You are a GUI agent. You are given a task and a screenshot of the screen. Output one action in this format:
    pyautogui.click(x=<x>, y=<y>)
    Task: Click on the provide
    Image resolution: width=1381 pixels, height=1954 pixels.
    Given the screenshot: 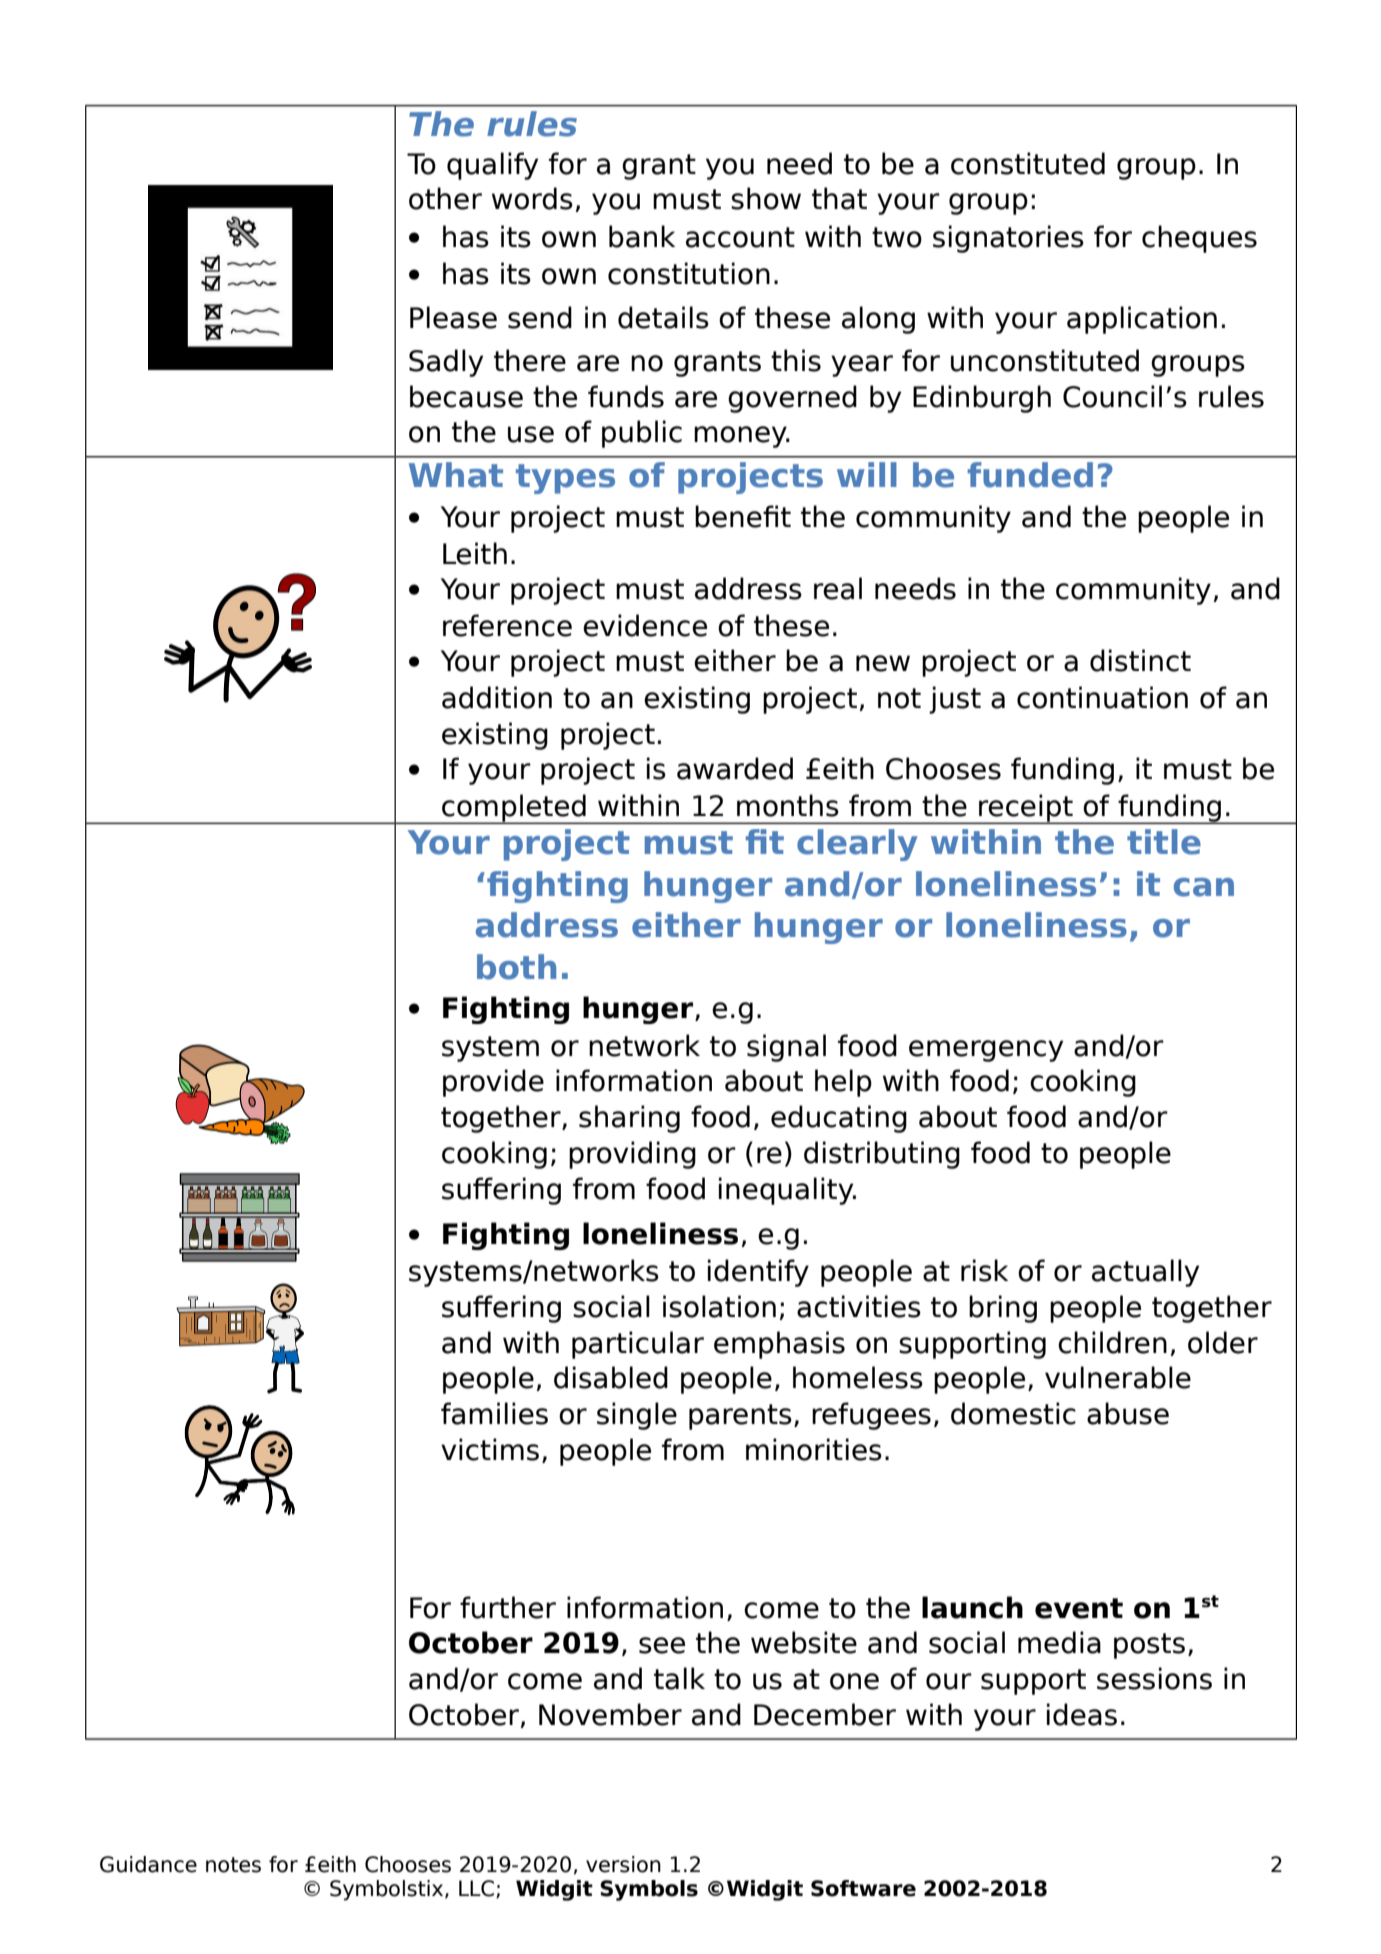 What is the action you would take?
    pyautogui.click(x=493, y=1083)
